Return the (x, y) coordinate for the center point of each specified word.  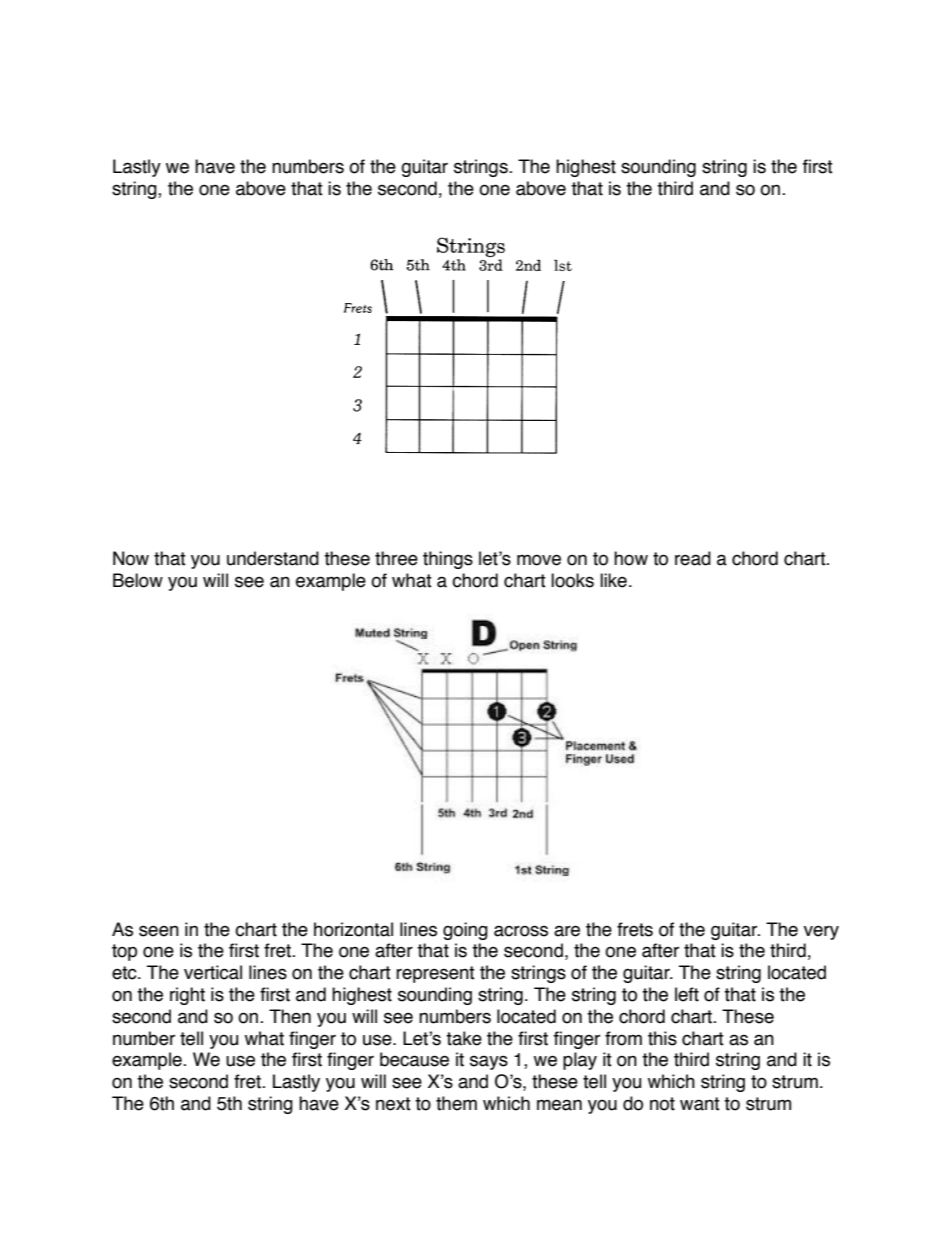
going (465, 931)
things (448, 560)
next (393, 1104)
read (693, 558)
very (821, 932)
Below (138, 580)
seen (159, 931)
